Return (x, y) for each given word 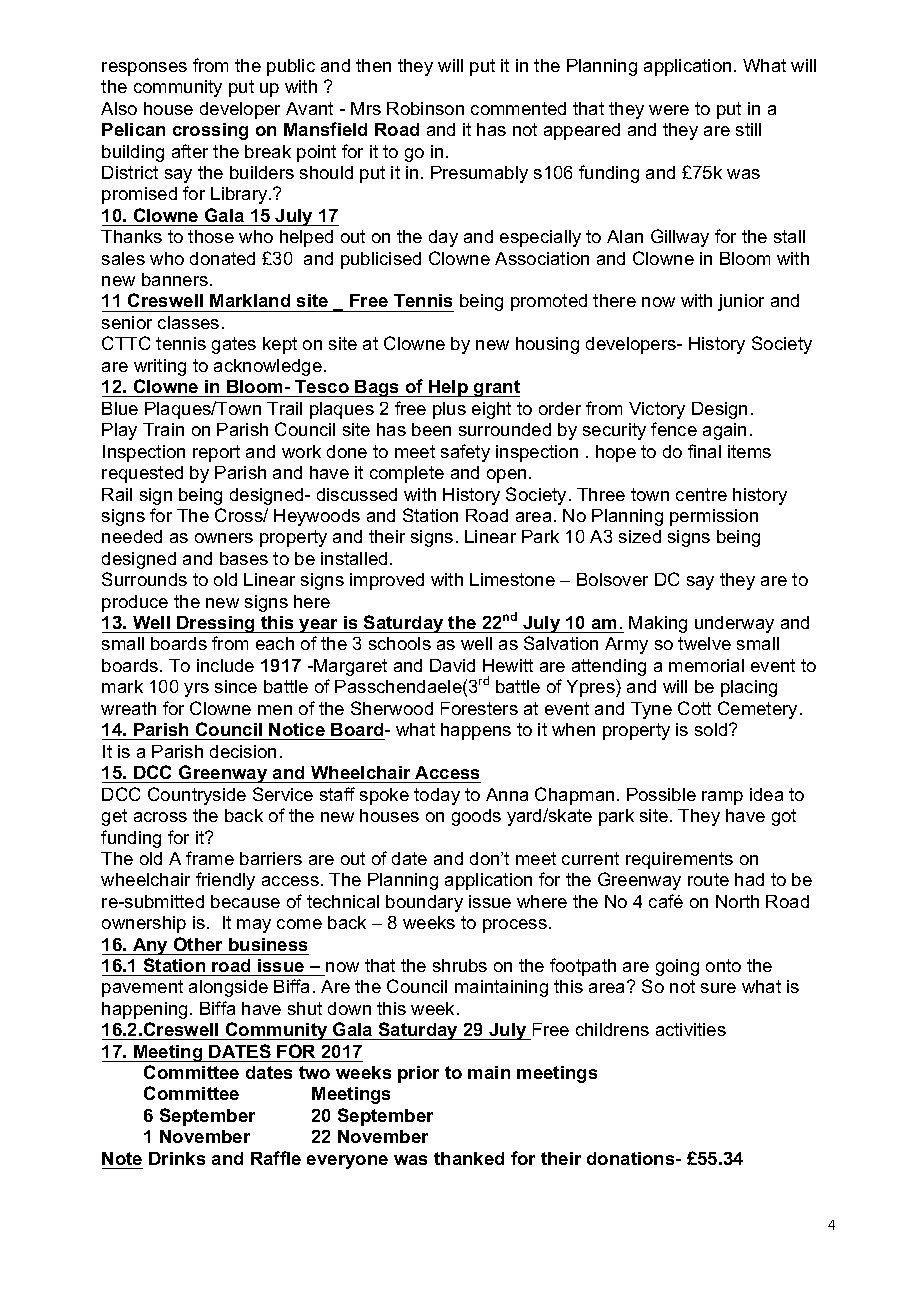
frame (210, 858)
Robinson (425, 108)
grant (496, 388)
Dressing (216, 624)
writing (160, 367)
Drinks (177, 1158)
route (708, 879)
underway (734, 624)
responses (144, 69)
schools (400, 643)
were (669, 110)
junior (741, 302)
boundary (424, 903)
